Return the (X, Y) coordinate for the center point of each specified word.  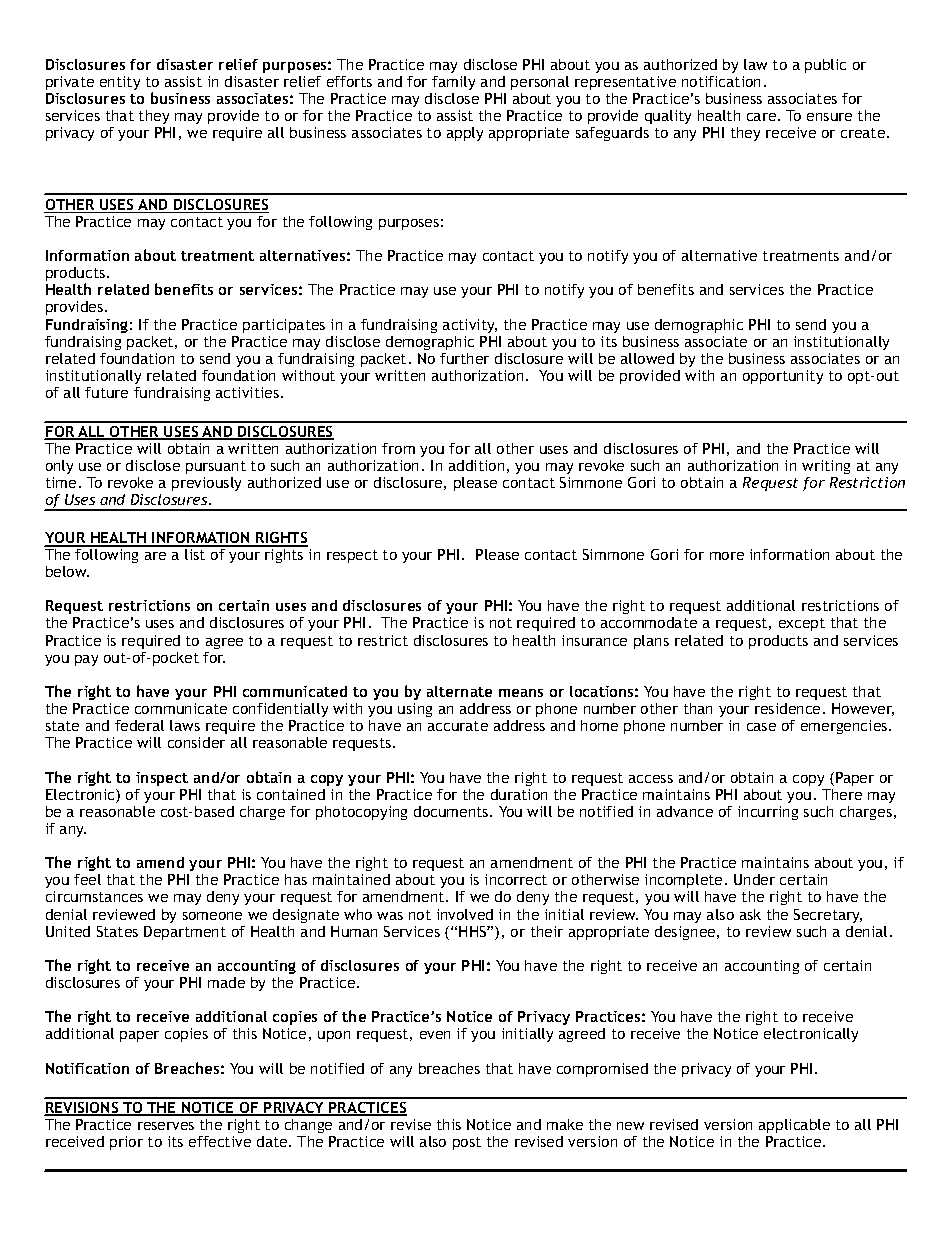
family (453, 83)
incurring (768, 813)
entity (120, 83)
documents (452, 811)
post (467, 1143)
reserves (166, 1126)
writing (826, 467)
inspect (162, 779)
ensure (829, 117)
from (398, 448)
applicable (794, 1126)
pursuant (216, 467)
